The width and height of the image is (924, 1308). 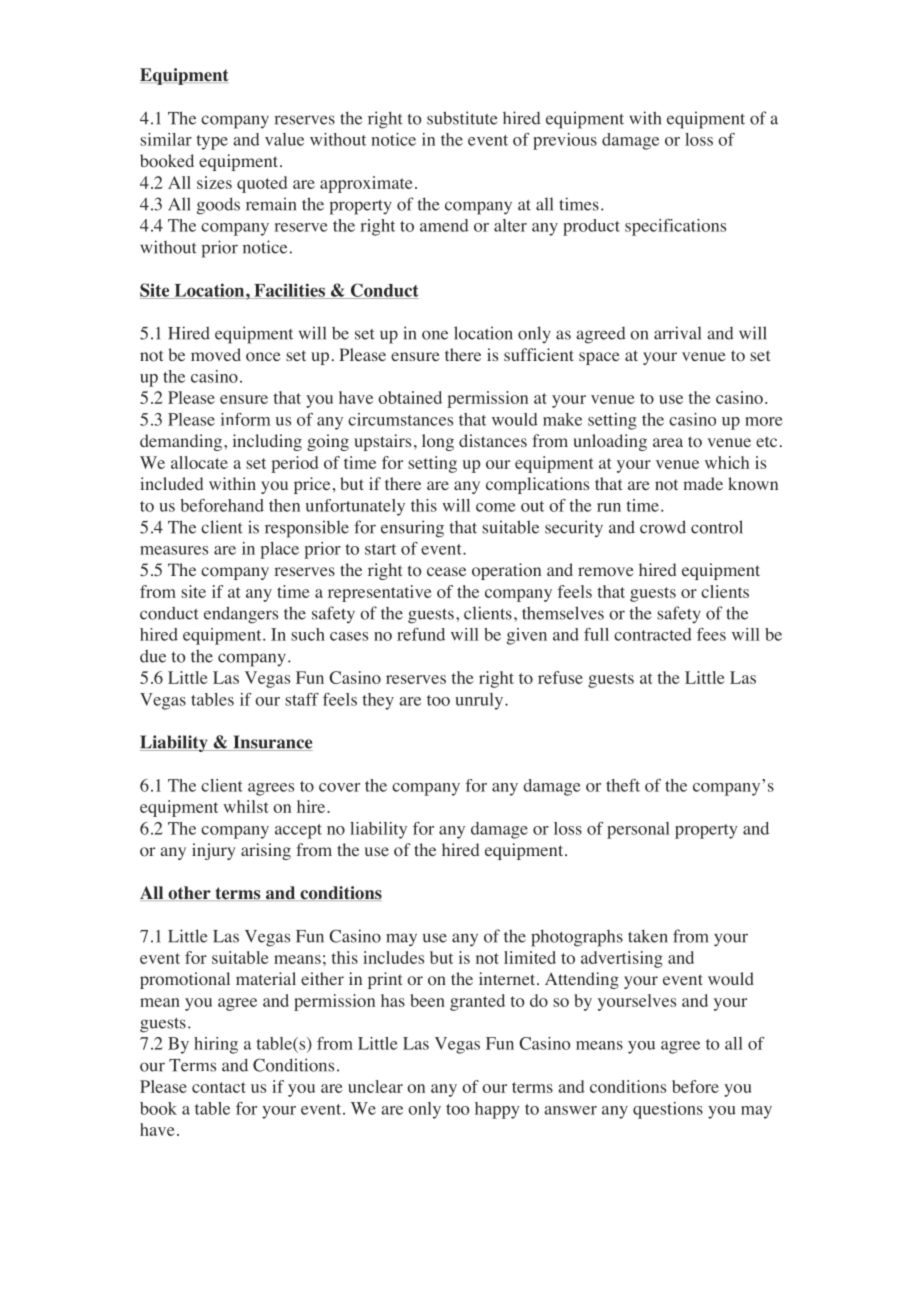 I want to click on specifications, so click(x=675, y=227).
